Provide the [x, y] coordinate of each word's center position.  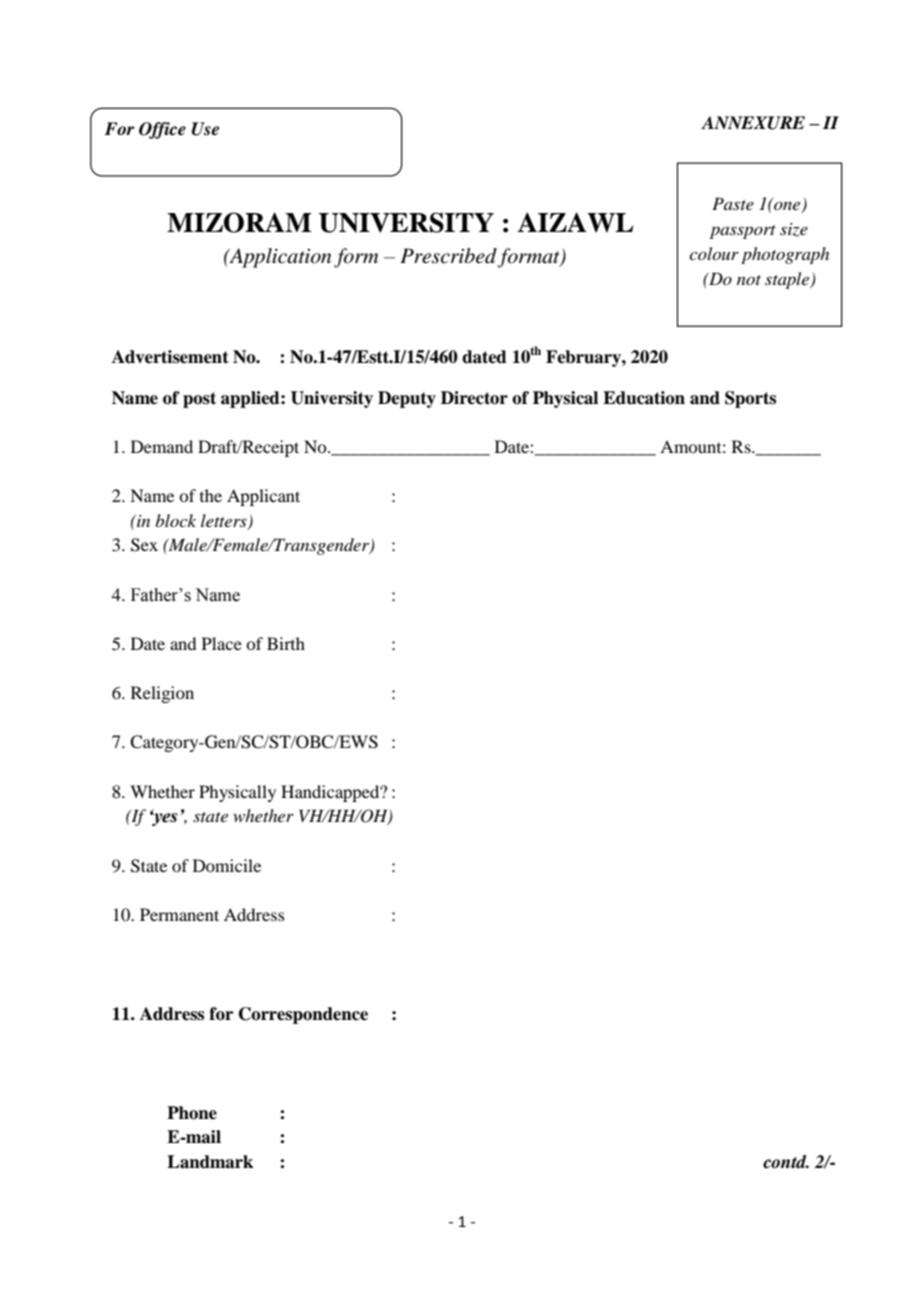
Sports [750, 399]
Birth [286, 643]
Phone [192, 1113]
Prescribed [448, 256]
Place [222, 643]
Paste [733, 203]
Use [205, 129]
